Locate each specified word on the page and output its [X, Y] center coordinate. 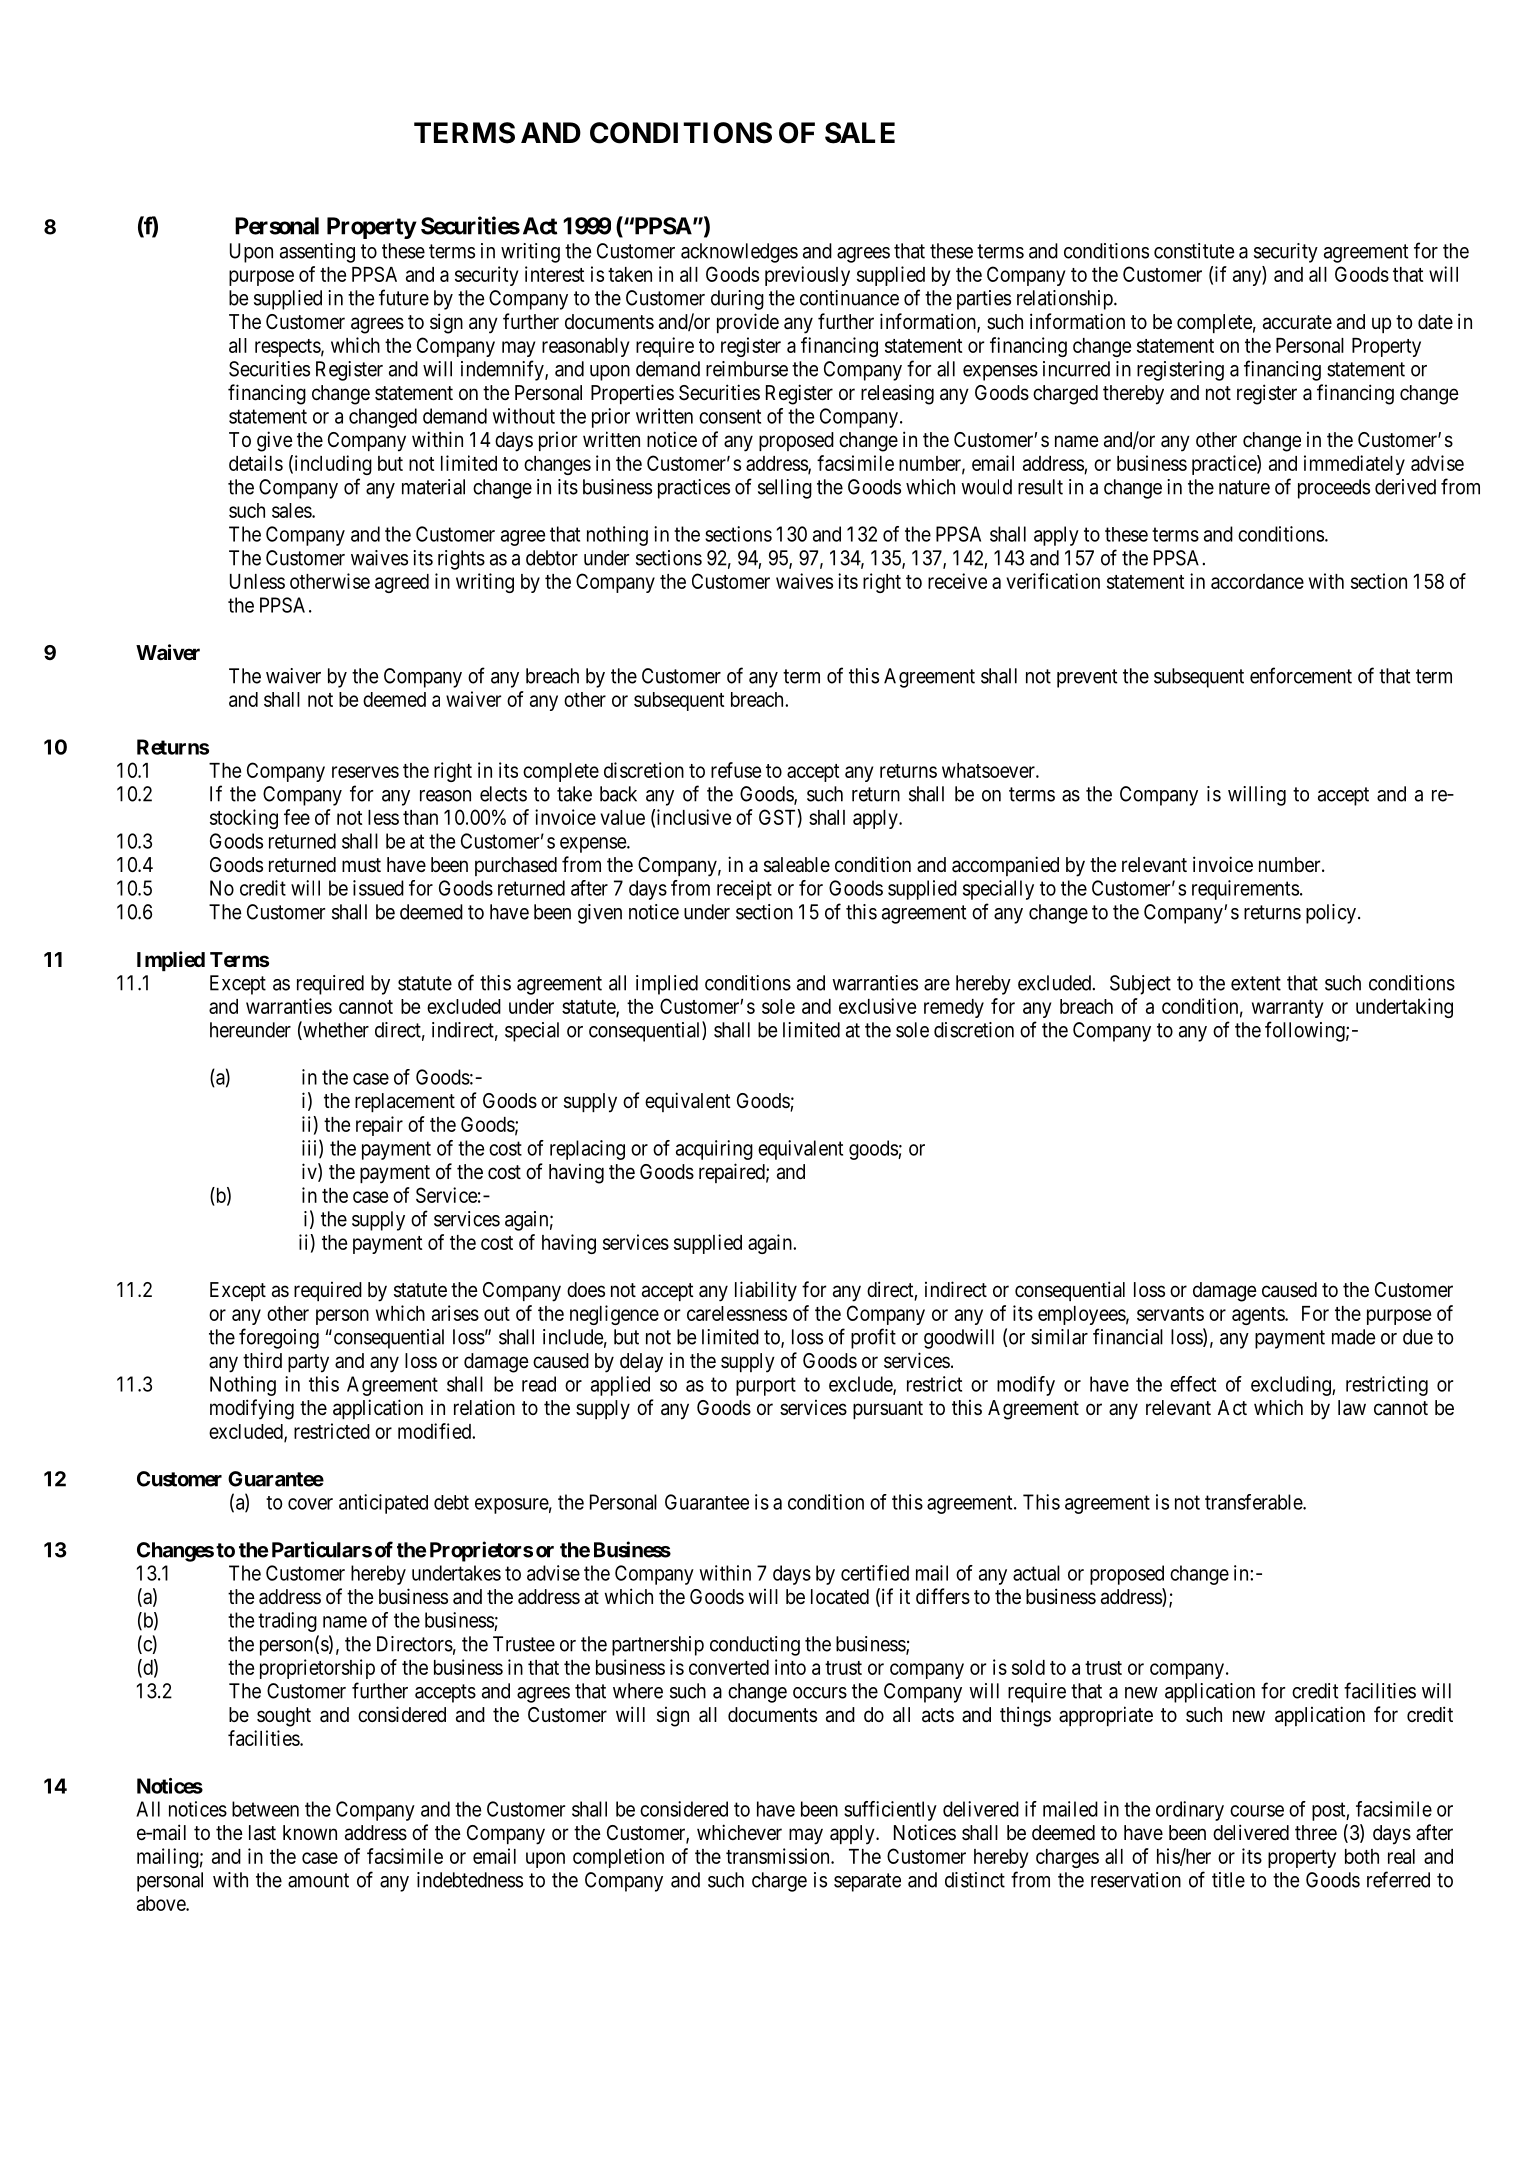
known [310, 1832]
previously [807, 276]
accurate [1297, 322]
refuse [736, 770]
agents [1259, 1316]
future [404, 297]
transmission [779, 1856]
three [1316, 1833]
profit [873, 1338]
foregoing [279, 1338]
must [361, 865]
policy [1331, 914]
